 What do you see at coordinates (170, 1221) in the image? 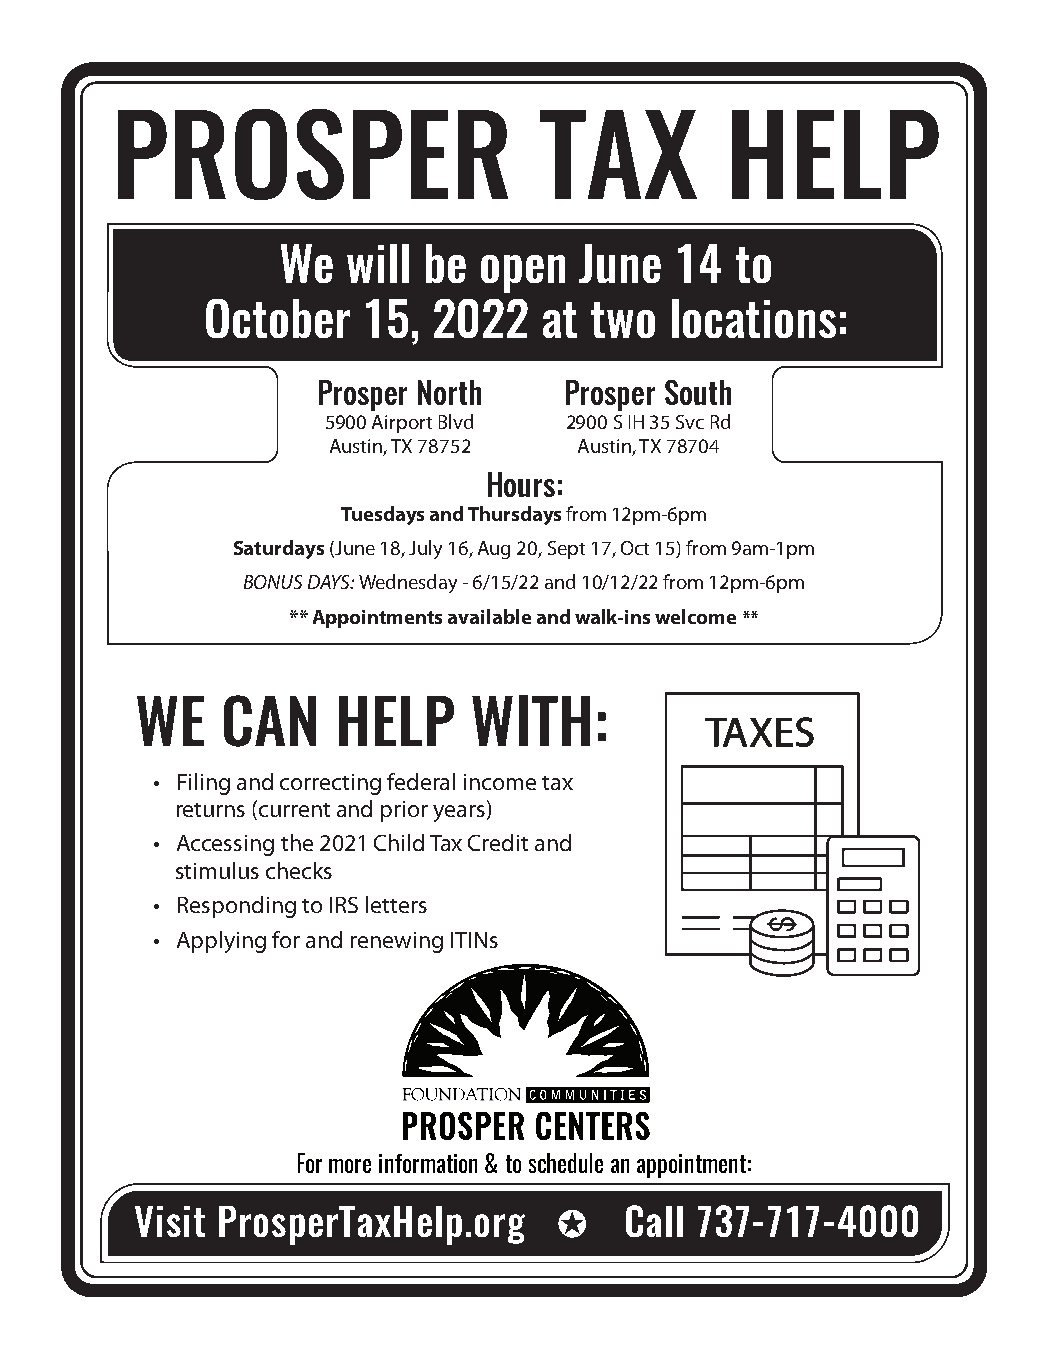
I see `Visit` at bounding box center [170, 1221].
